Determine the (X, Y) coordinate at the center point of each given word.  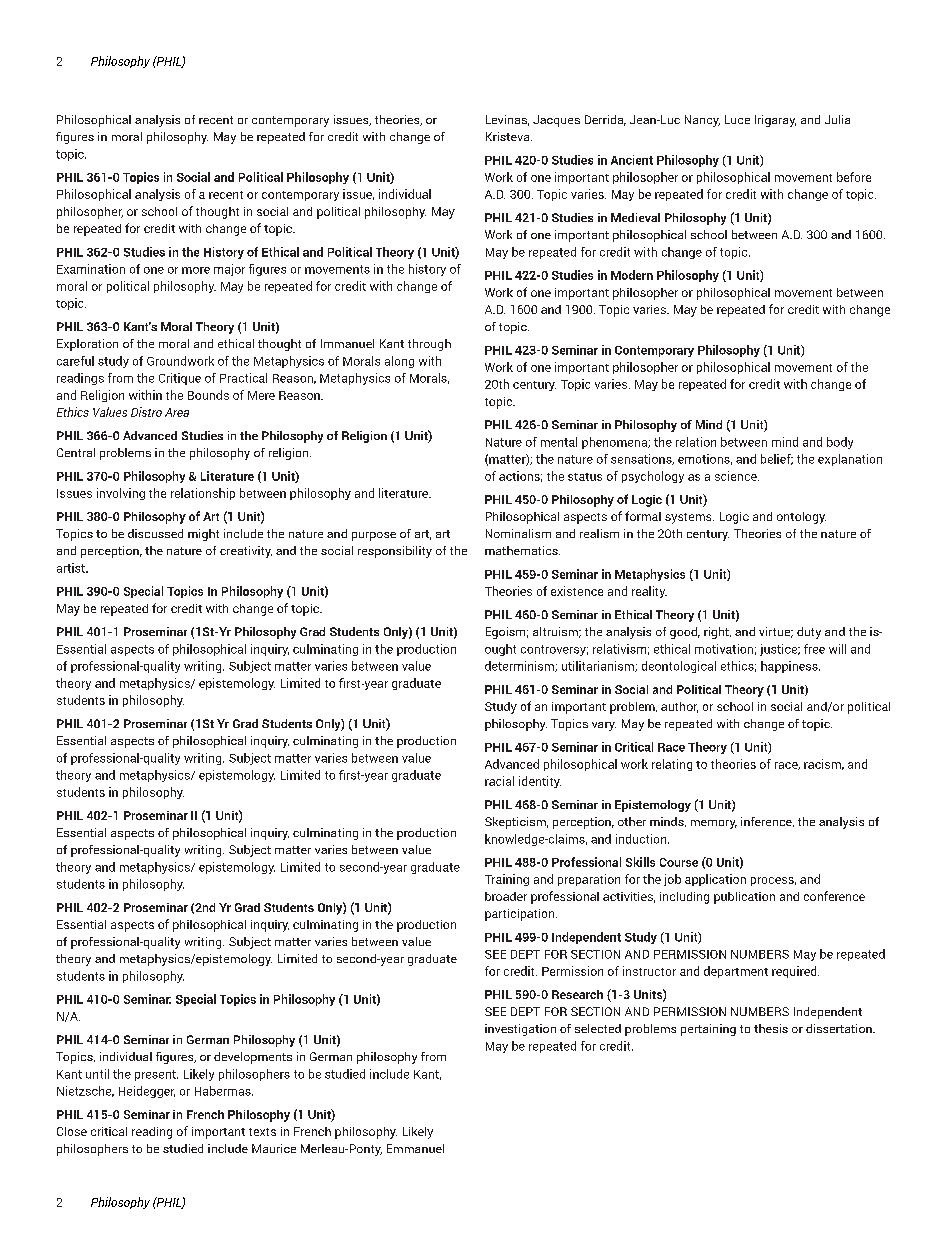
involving (121, 494)
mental (559, 442)
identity (540, 782)
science (737, 476)
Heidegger (147, 1092)
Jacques (556, 121)
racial (499, 781)
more (196, 270)
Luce (737, 119)
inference (767, 822)
